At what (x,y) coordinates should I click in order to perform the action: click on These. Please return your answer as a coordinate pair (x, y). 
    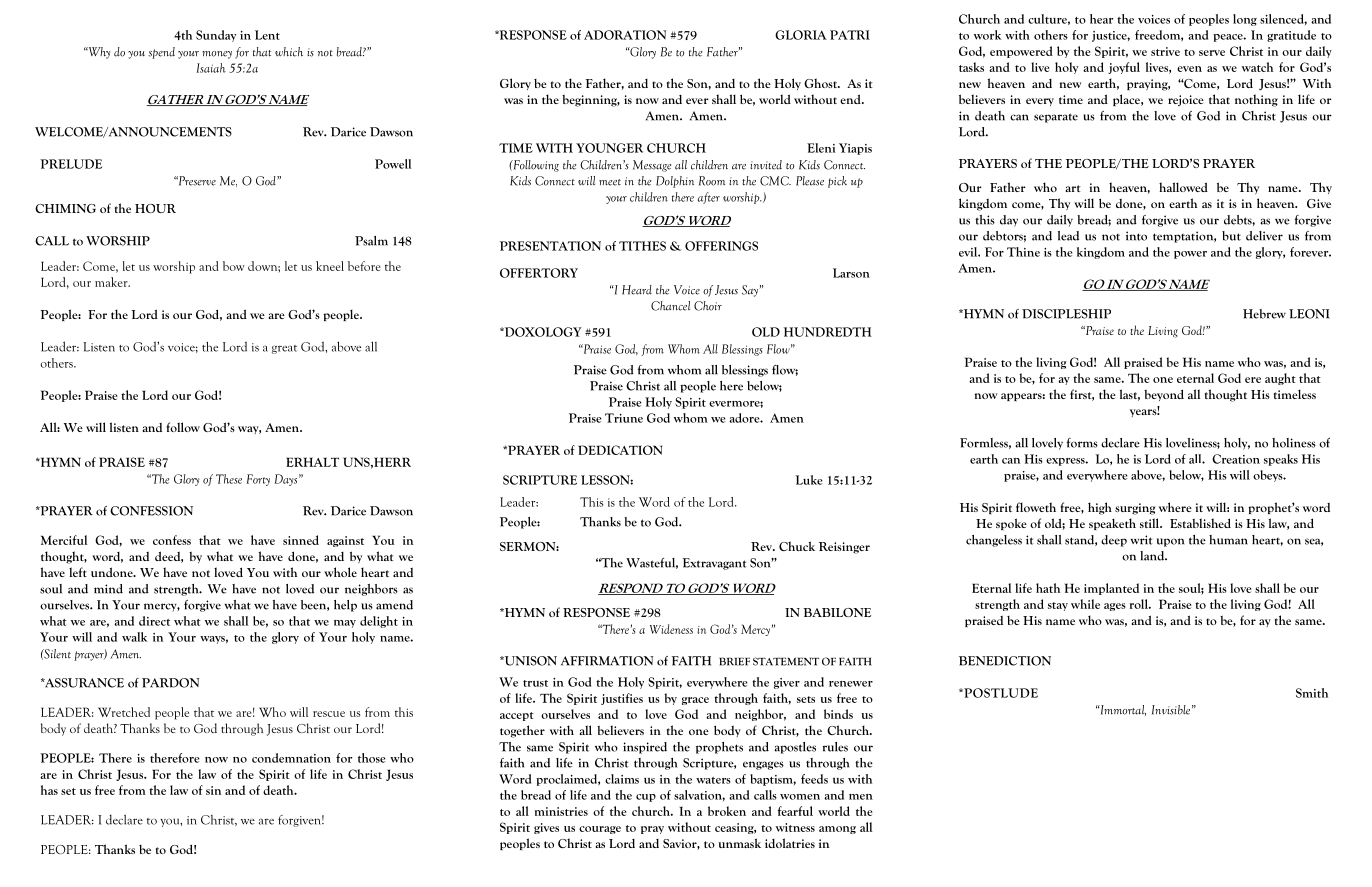
    Looking at the image, I should click on (229, 479).
